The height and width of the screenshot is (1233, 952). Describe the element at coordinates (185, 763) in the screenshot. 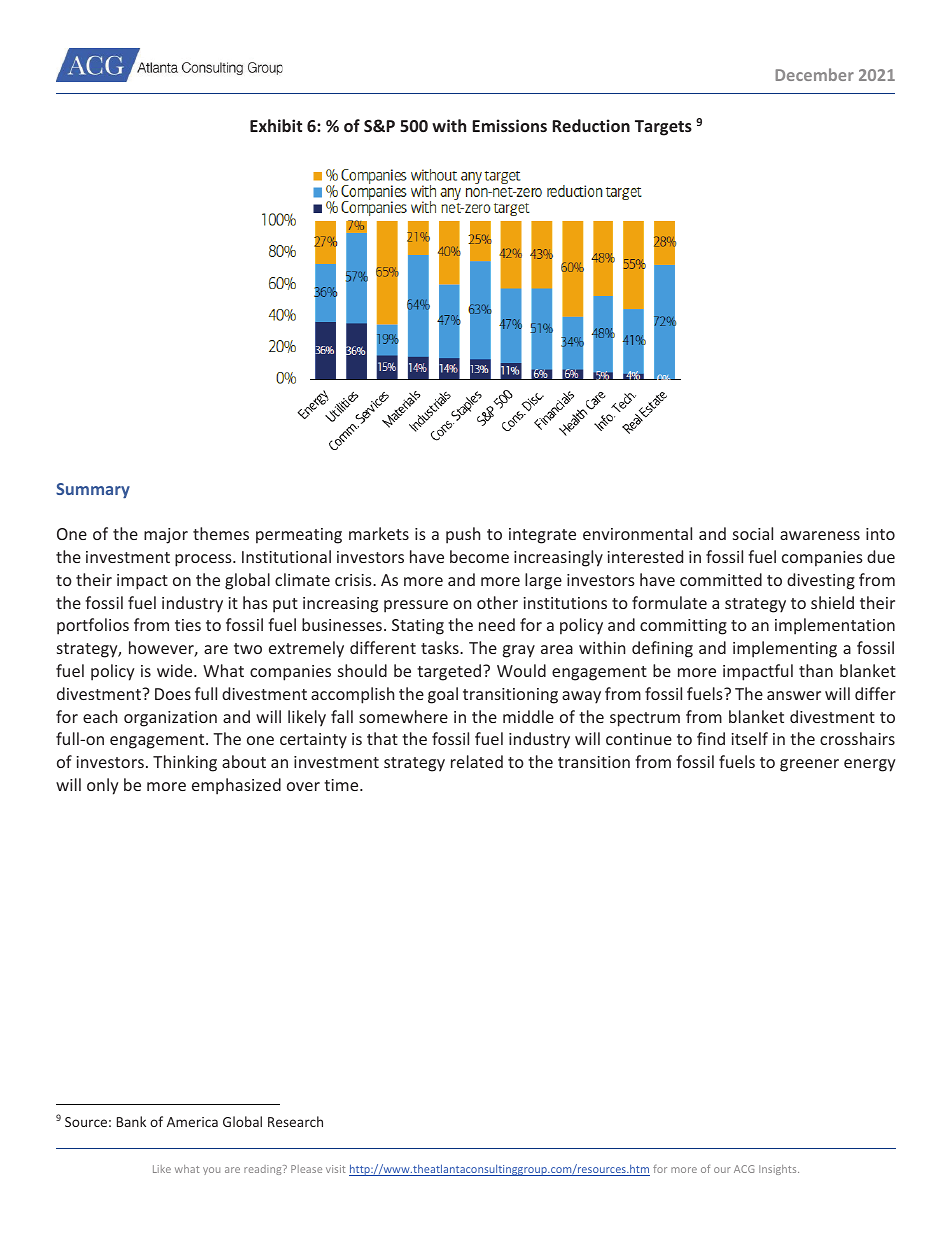

I see `Thinking` at that location.
